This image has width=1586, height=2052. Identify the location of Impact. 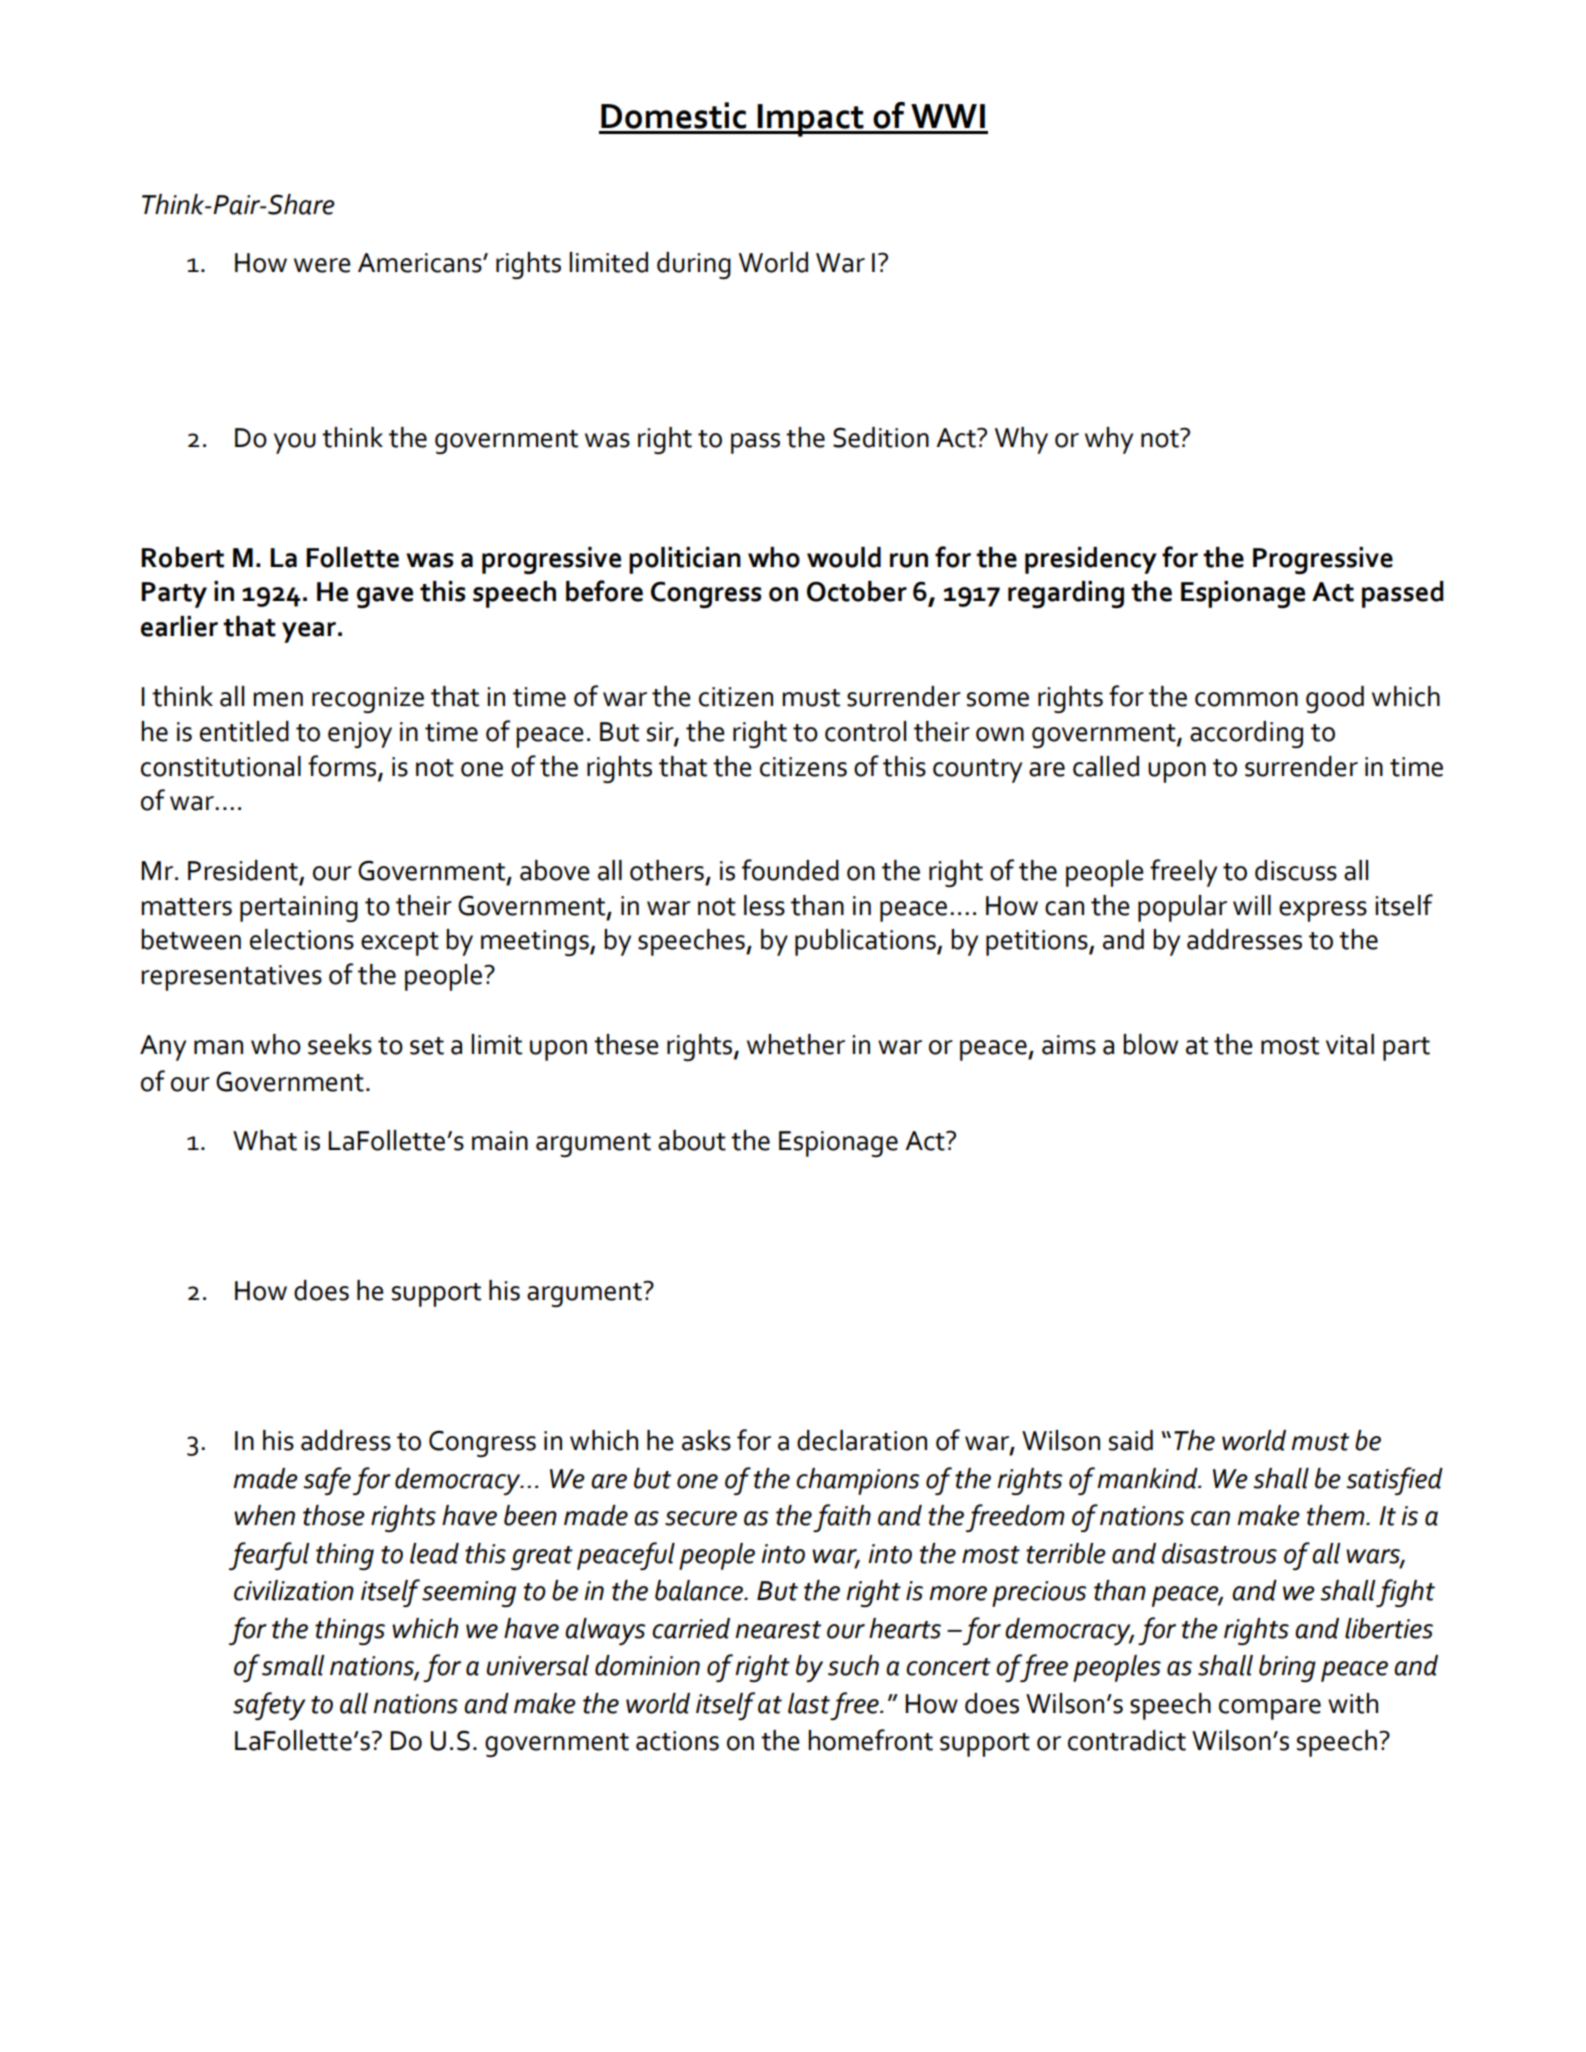
(810, 120).
